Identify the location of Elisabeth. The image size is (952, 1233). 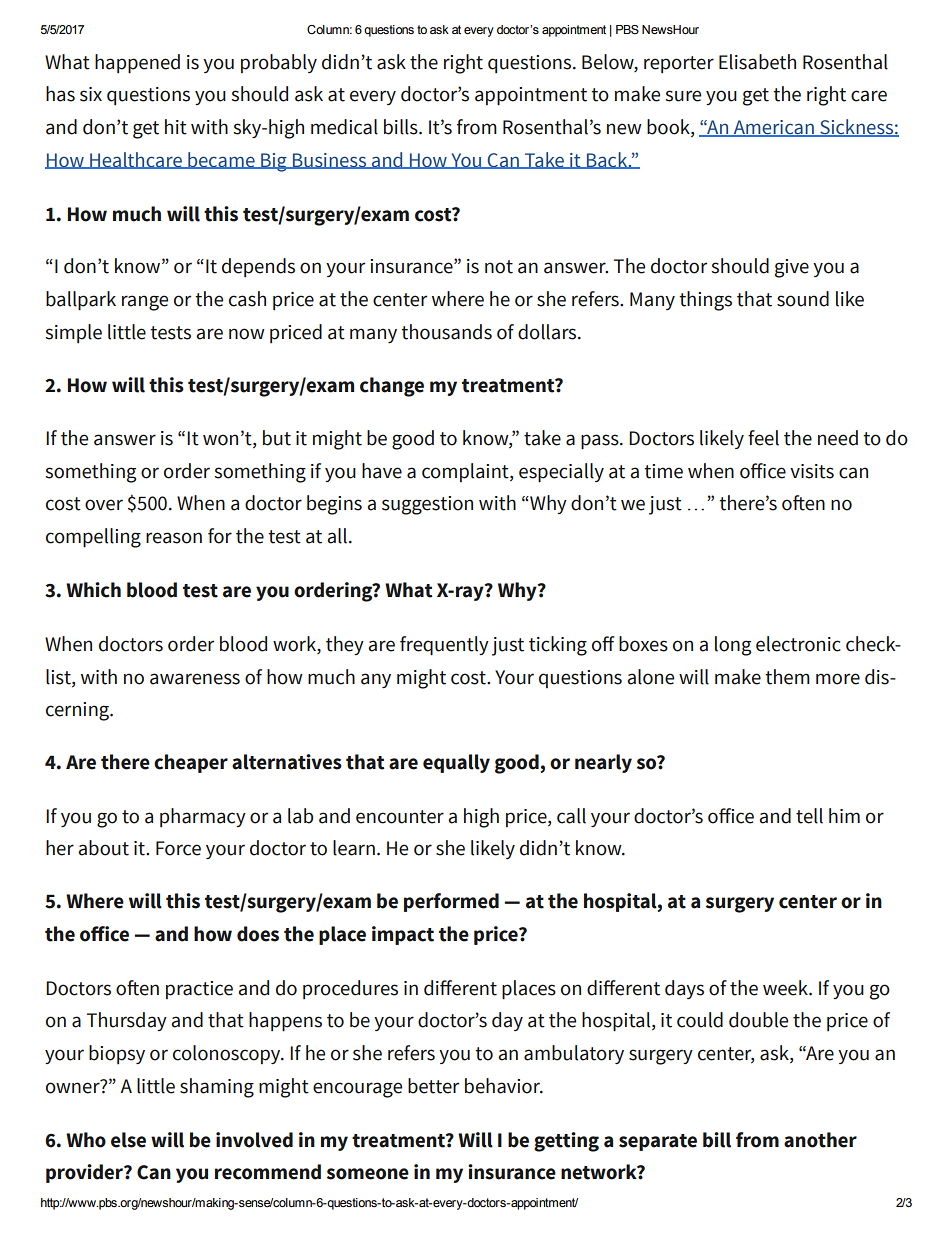
(757, 62).
